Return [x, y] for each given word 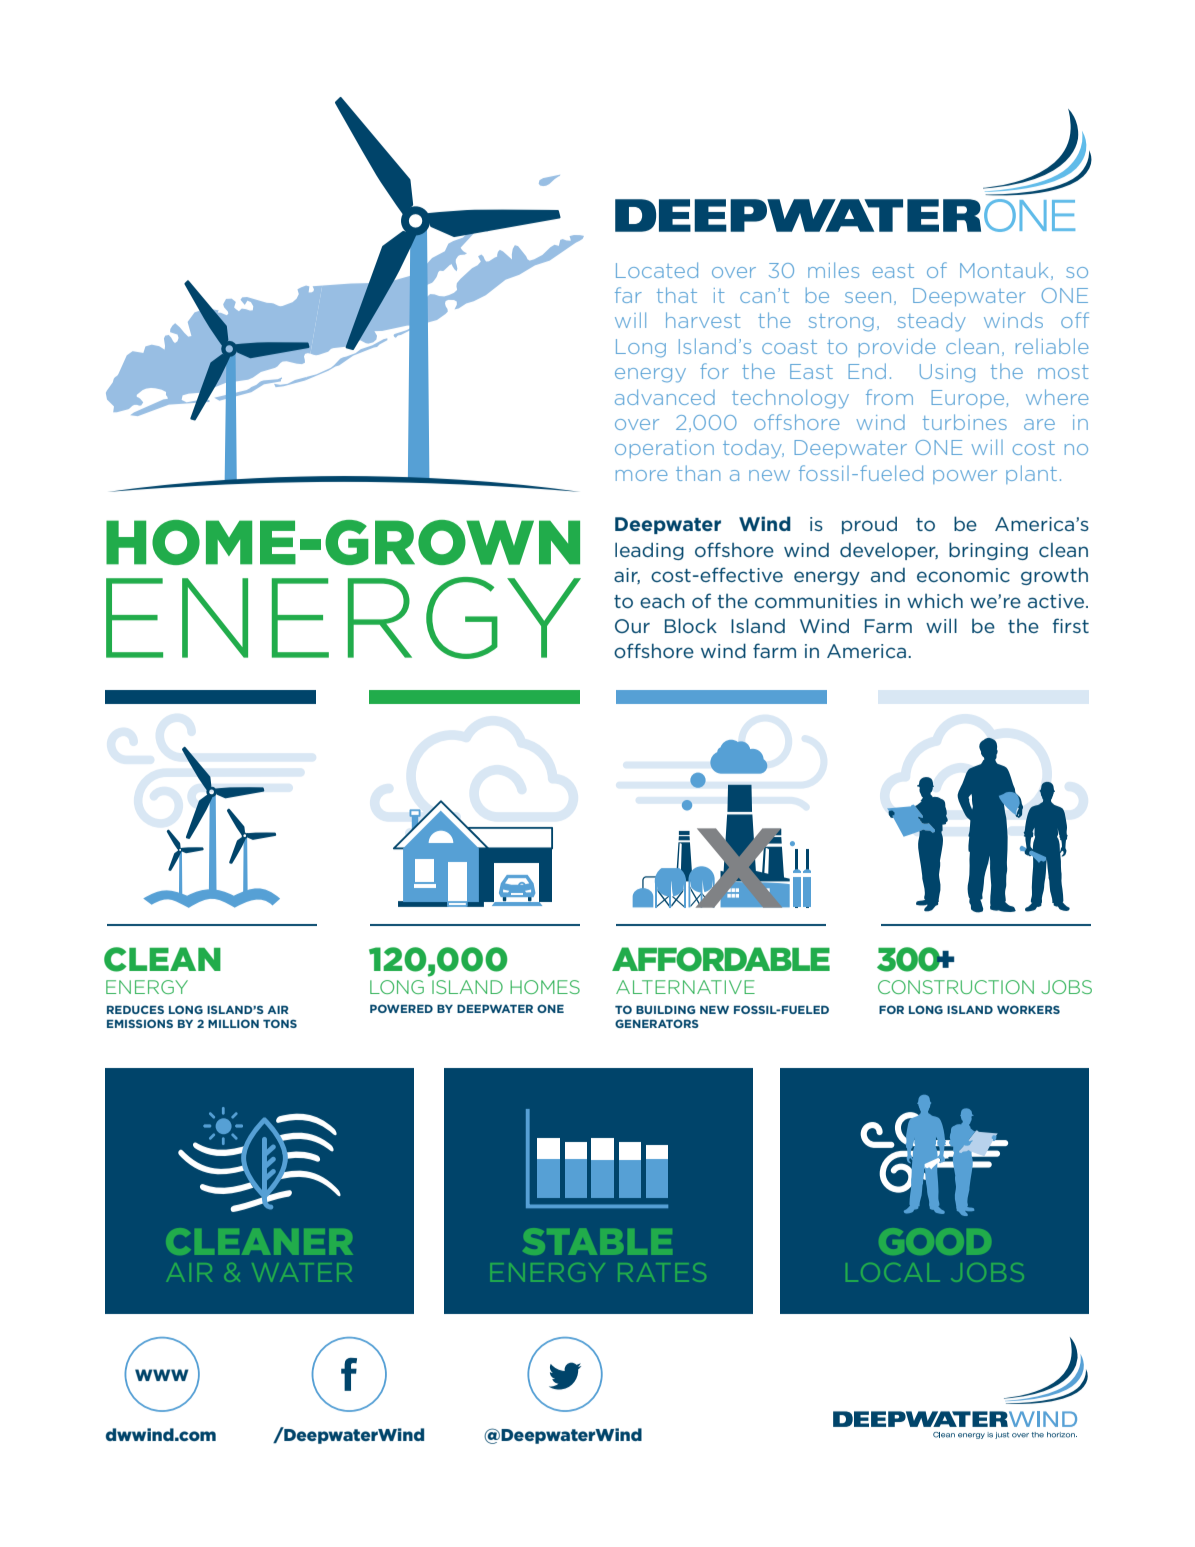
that [677, 295]
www [162, 1375]
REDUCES [135, 1009]
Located [657, 270]
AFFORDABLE [721, 959]
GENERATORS [657, 1023]
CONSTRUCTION [956, 987]
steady [932, 322]
